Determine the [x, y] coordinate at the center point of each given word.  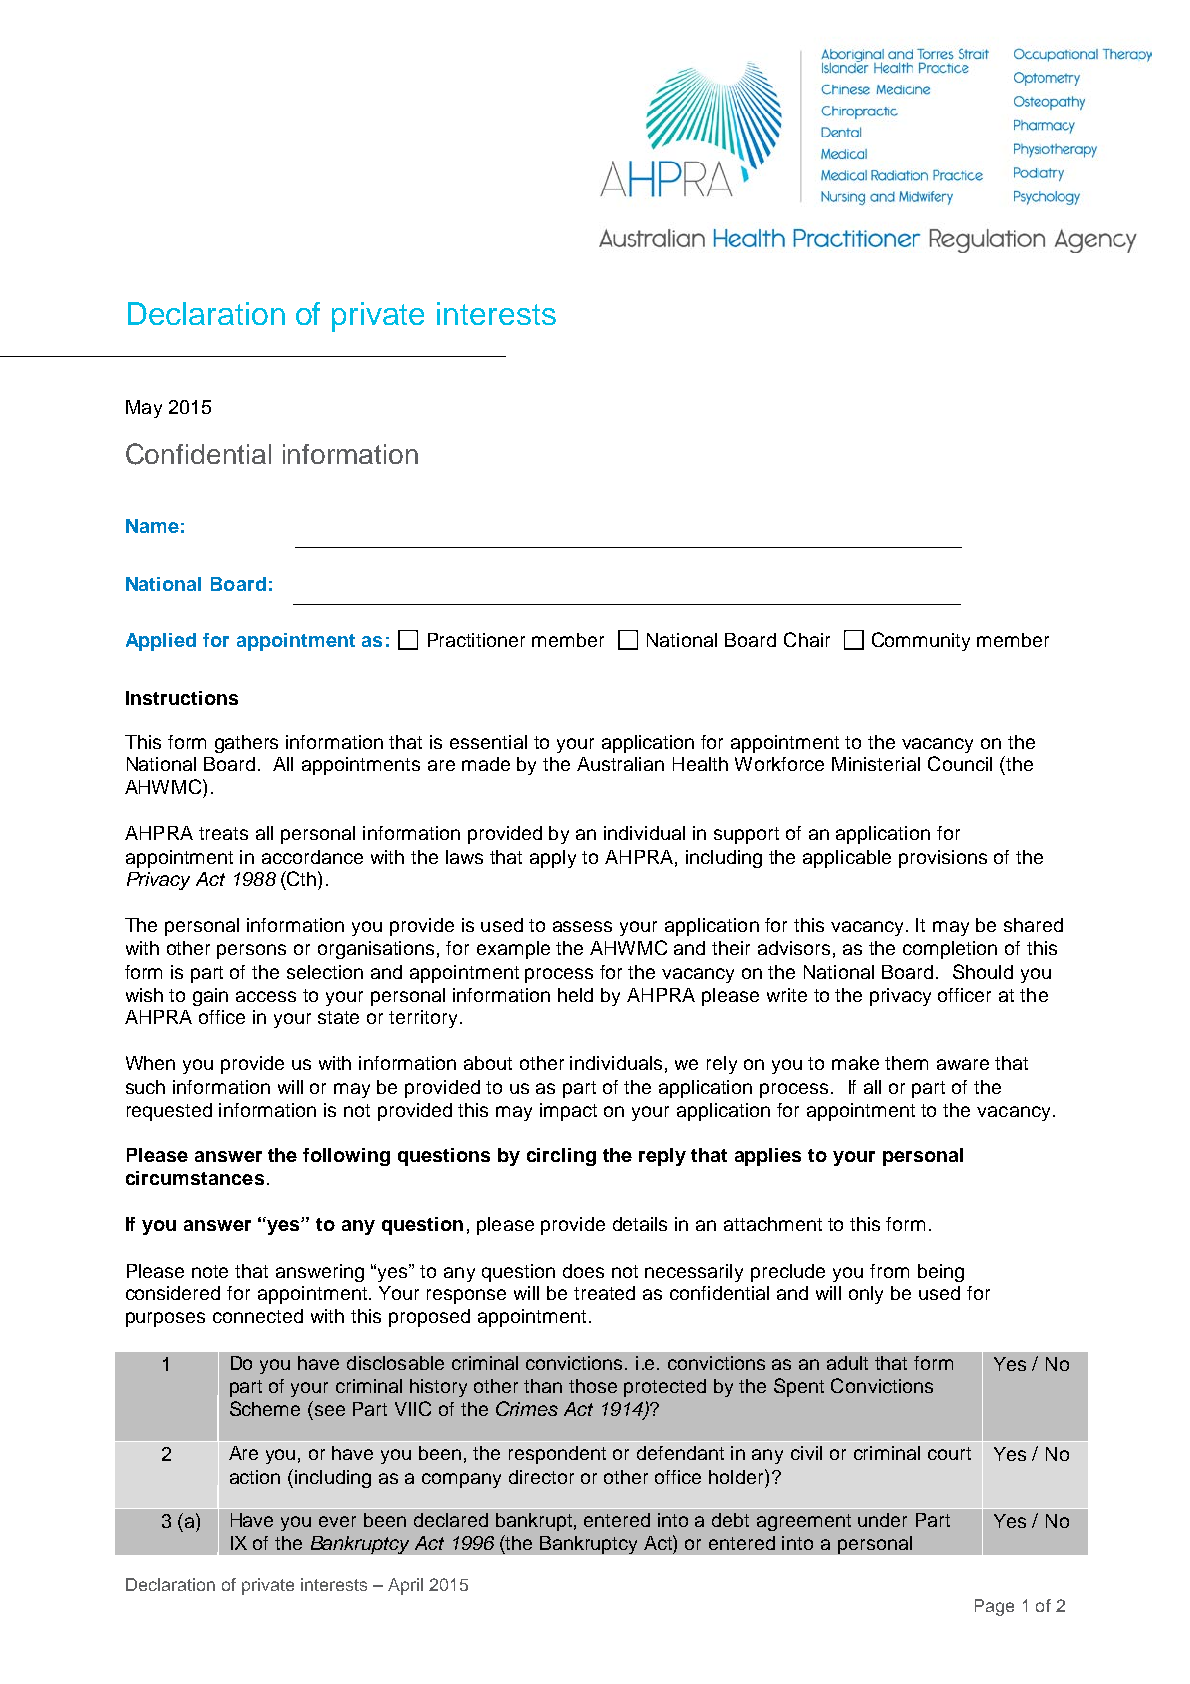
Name [152, 526]
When [150, 1063]
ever [337, 1521]
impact [568, 1112]
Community [921, 641]
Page [994, 1607]
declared [451, 1520]
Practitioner [476, 640]
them [906, 1063]
